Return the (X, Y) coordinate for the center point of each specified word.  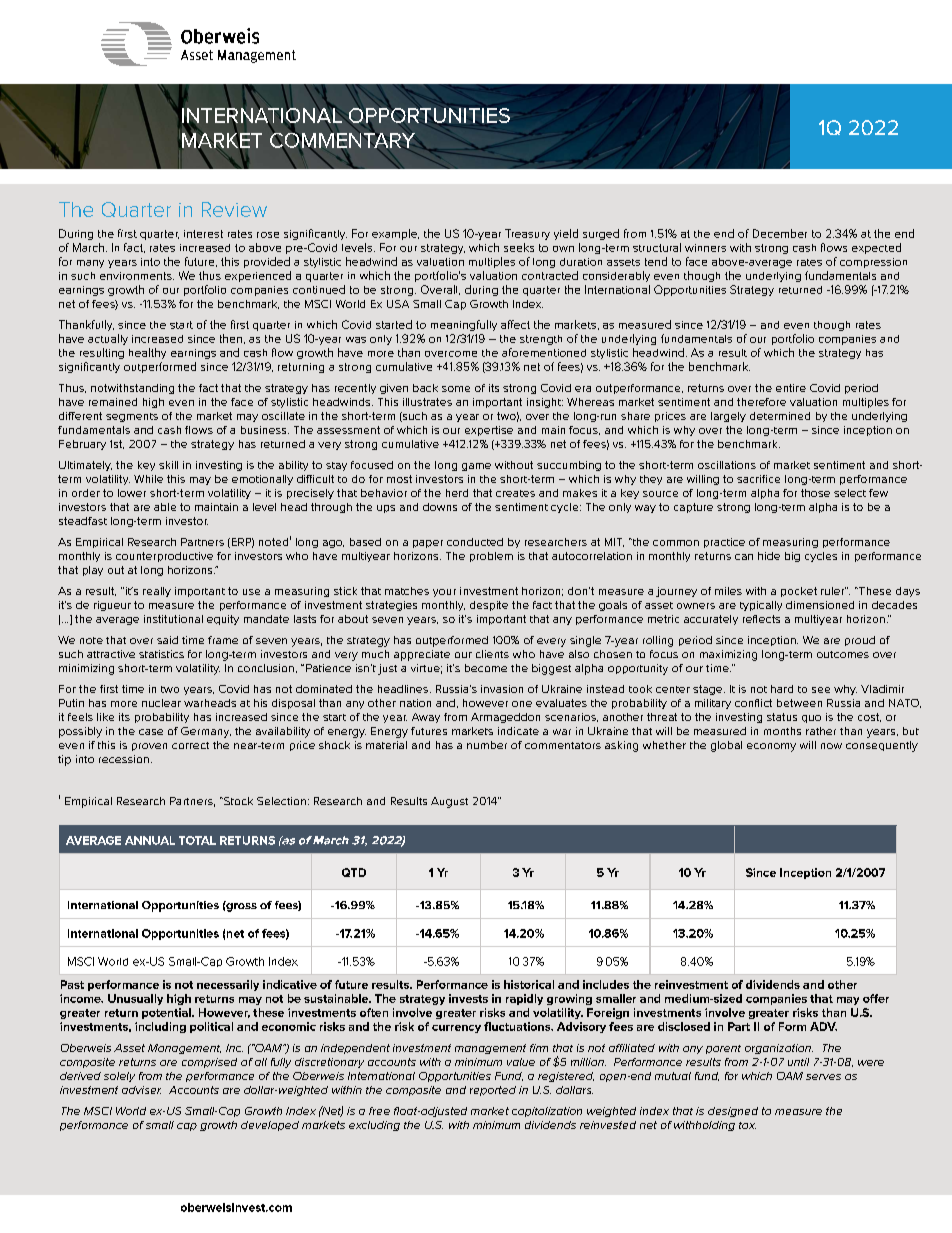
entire (791, 388)
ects (769, 619)
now (831, 746)
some (456, 389)
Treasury (527, 234)
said (167, 640)
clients (492, 654)
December (780, 233)
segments (132, 417)
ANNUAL (150, 840)
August (449, 802)
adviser (141, 1090)
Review (234, 209)
